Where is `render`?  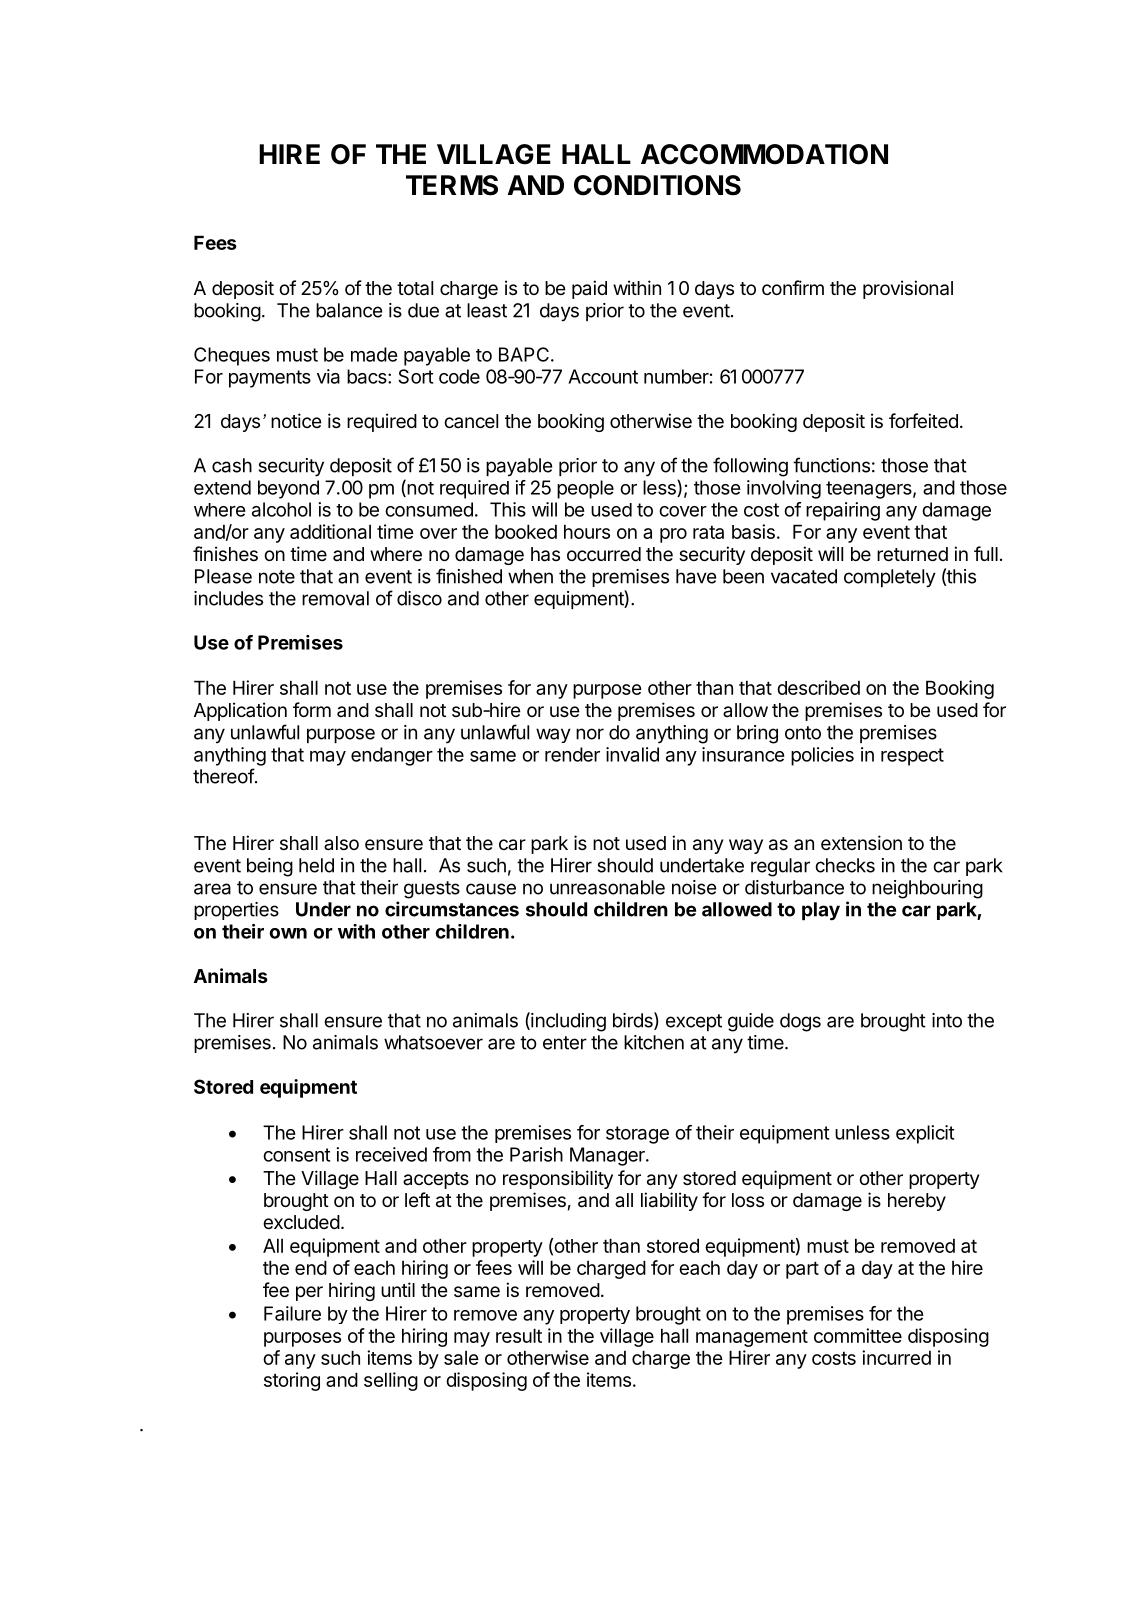 render is located at coordinates (572, 754).
